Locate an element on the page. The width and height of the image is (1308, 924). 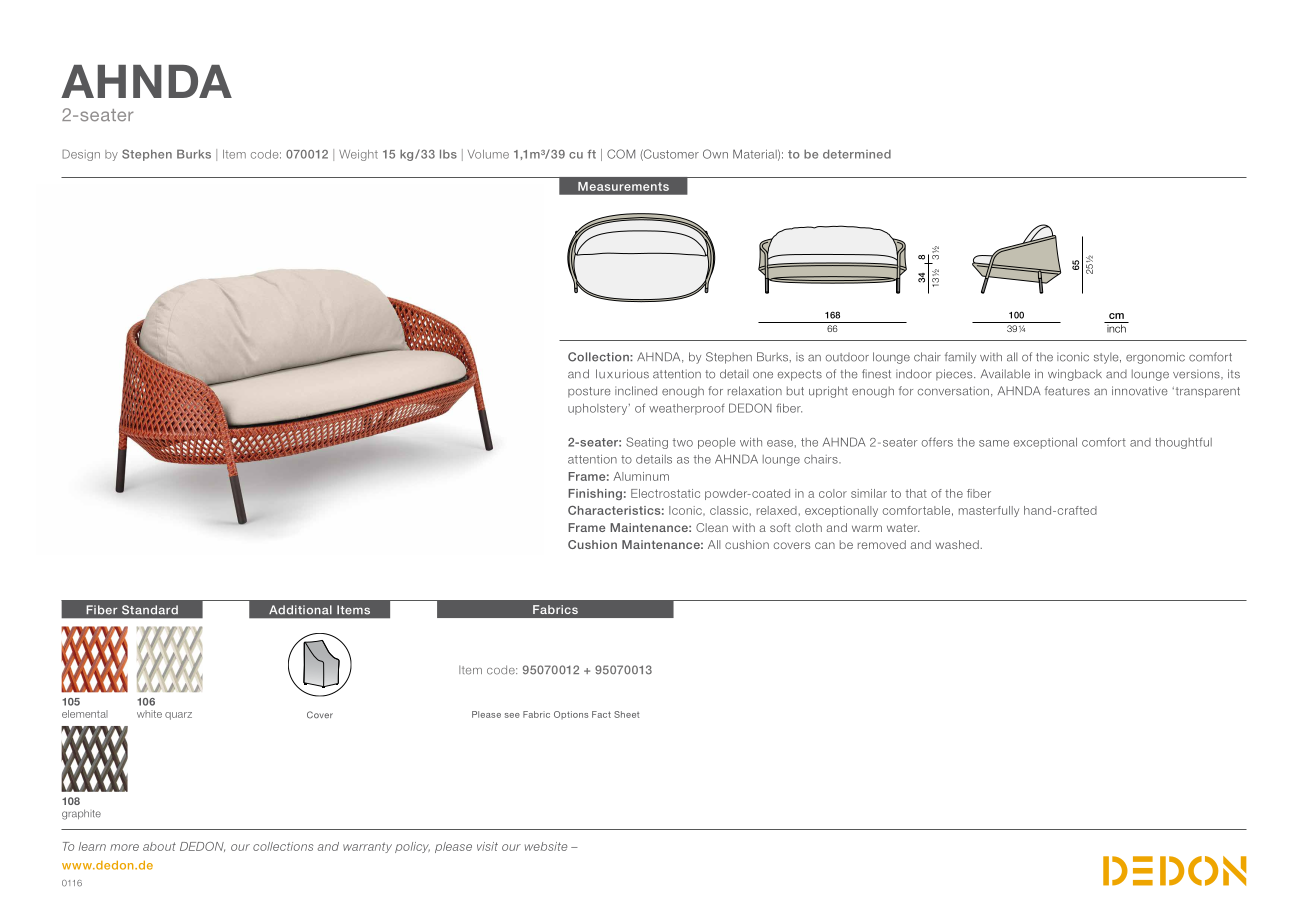
ergonomic is located at coordinates (1155, 358).
